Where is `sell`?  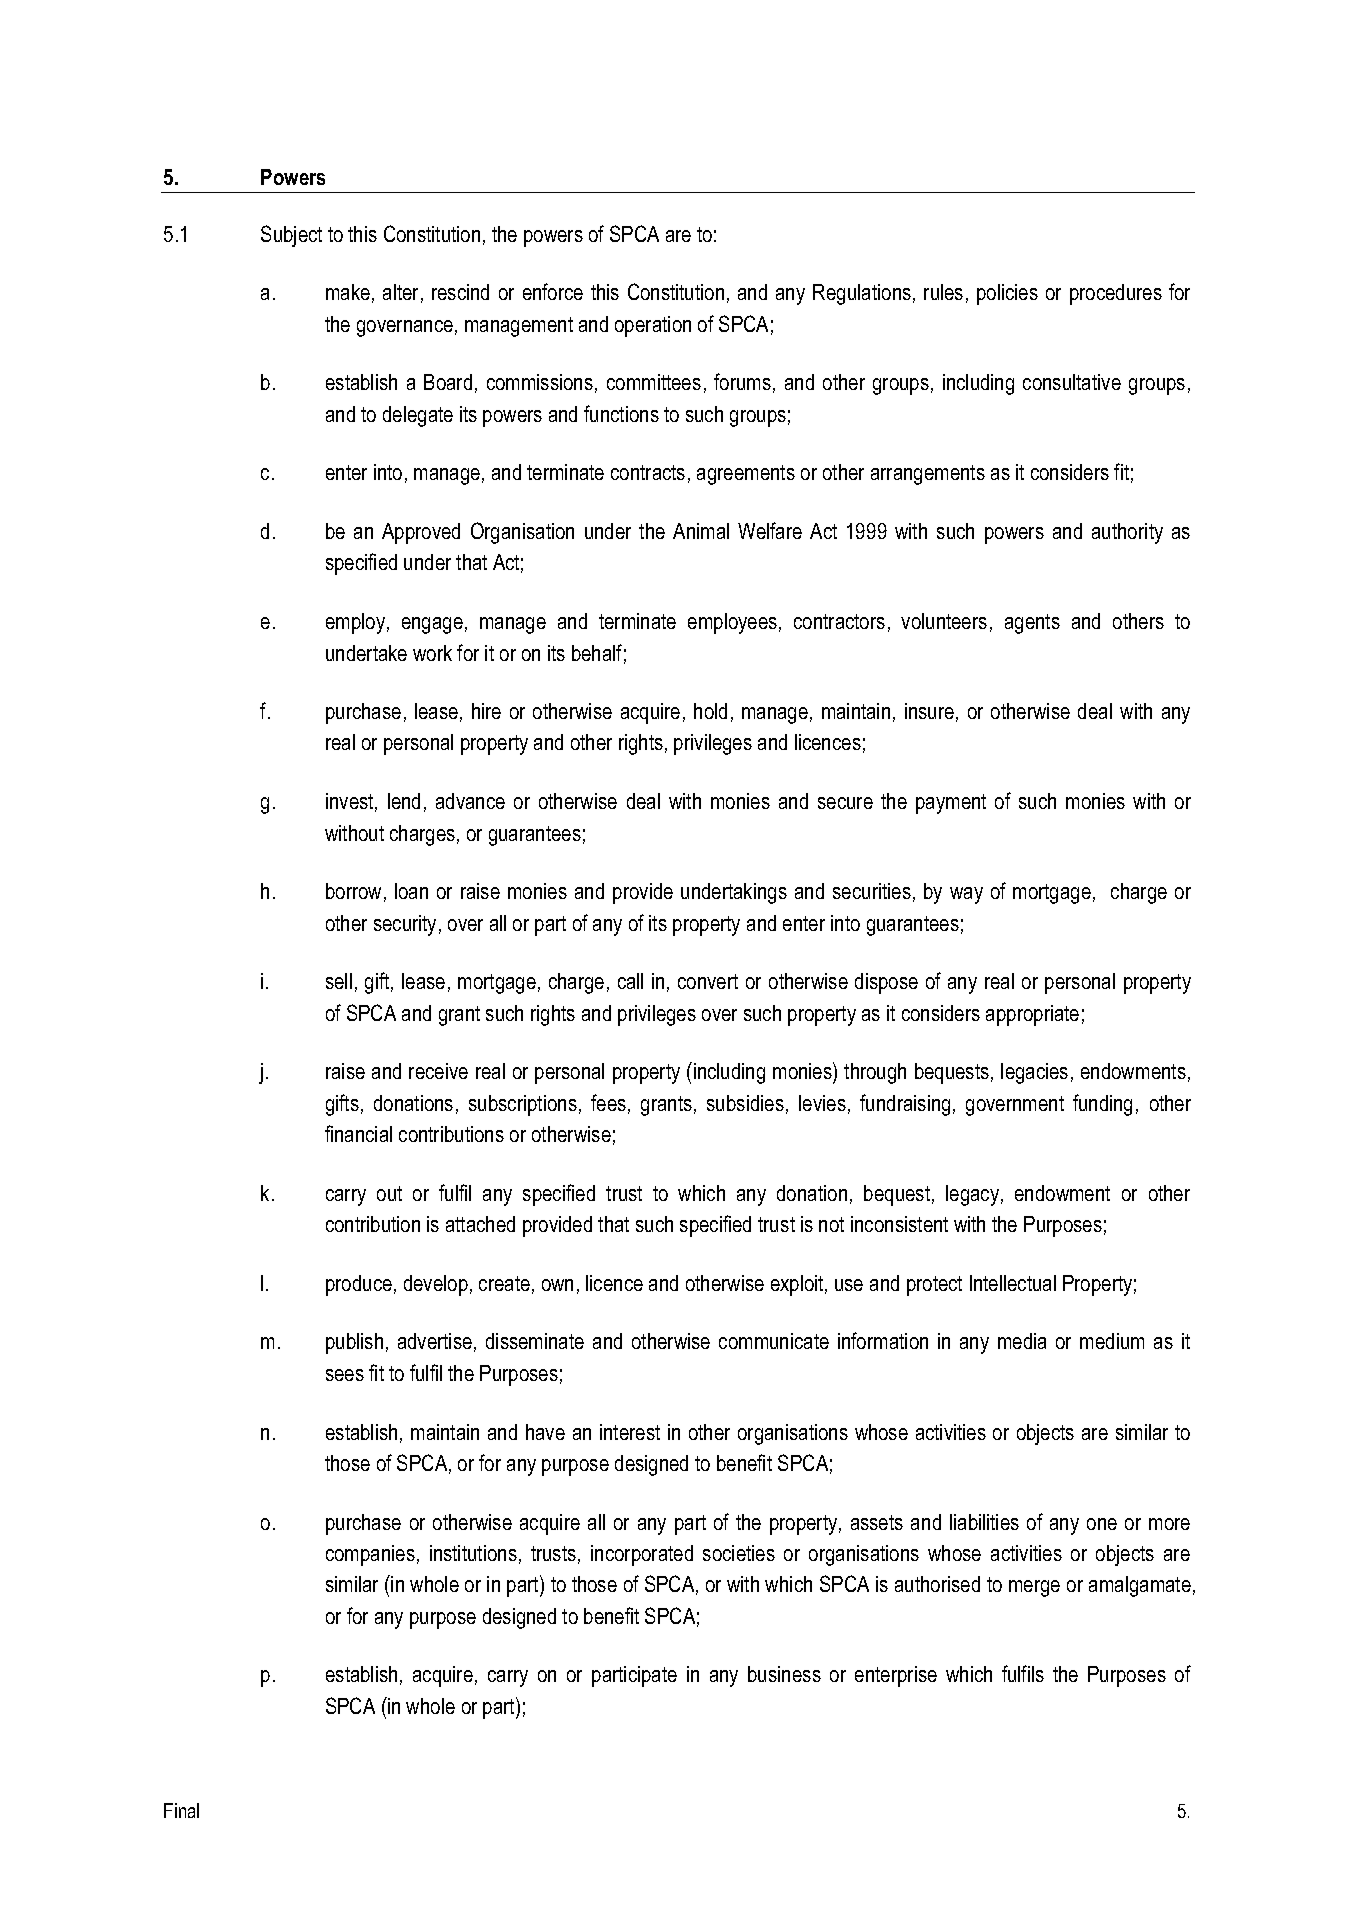 sell is located at coordinates (339, 981).
